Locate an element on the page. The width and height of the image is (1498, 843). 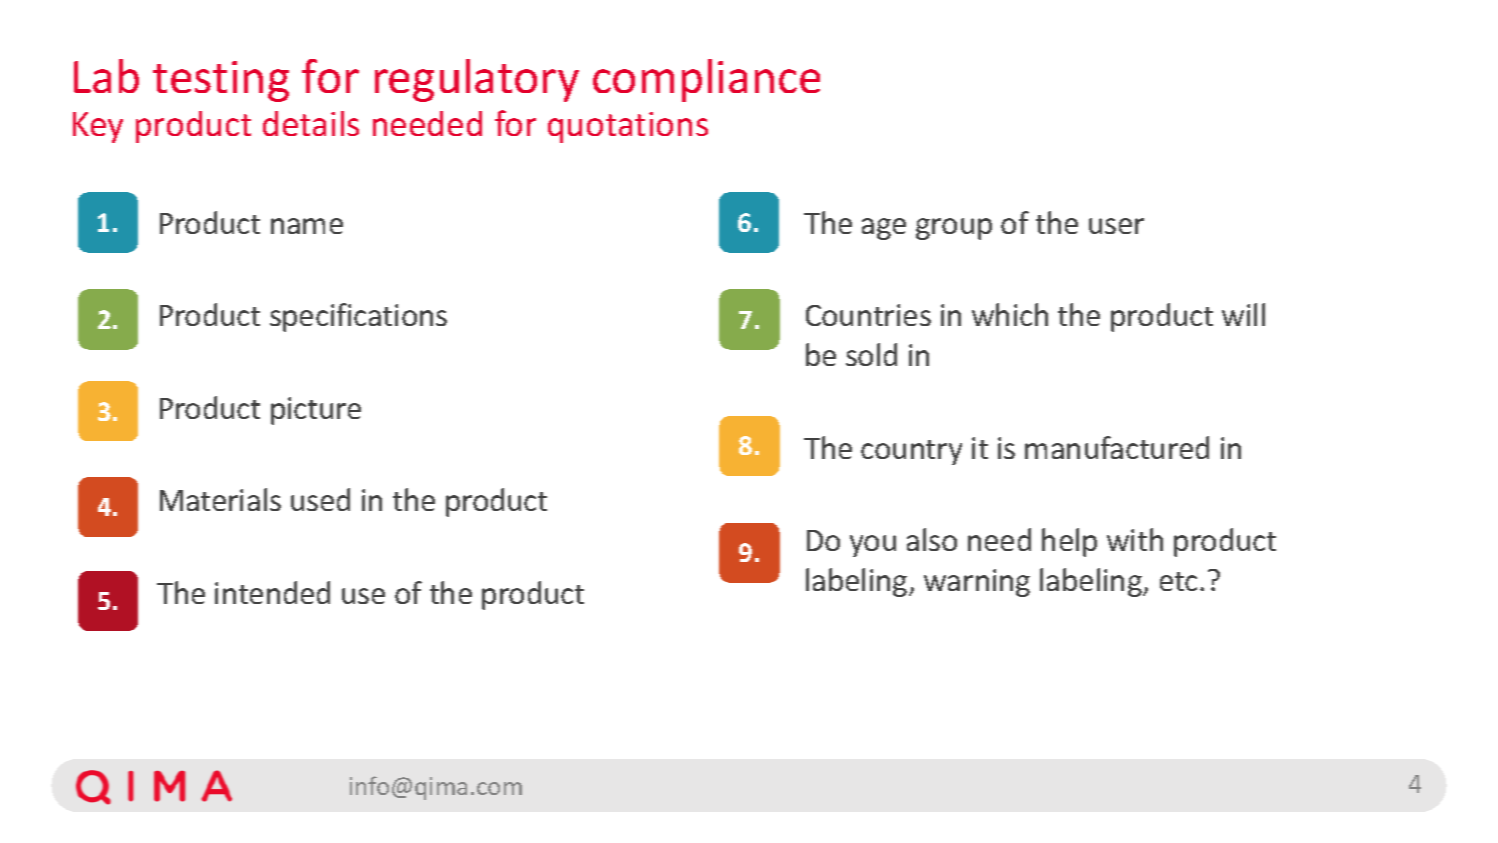
user is located at coordinates (1116, 226).
